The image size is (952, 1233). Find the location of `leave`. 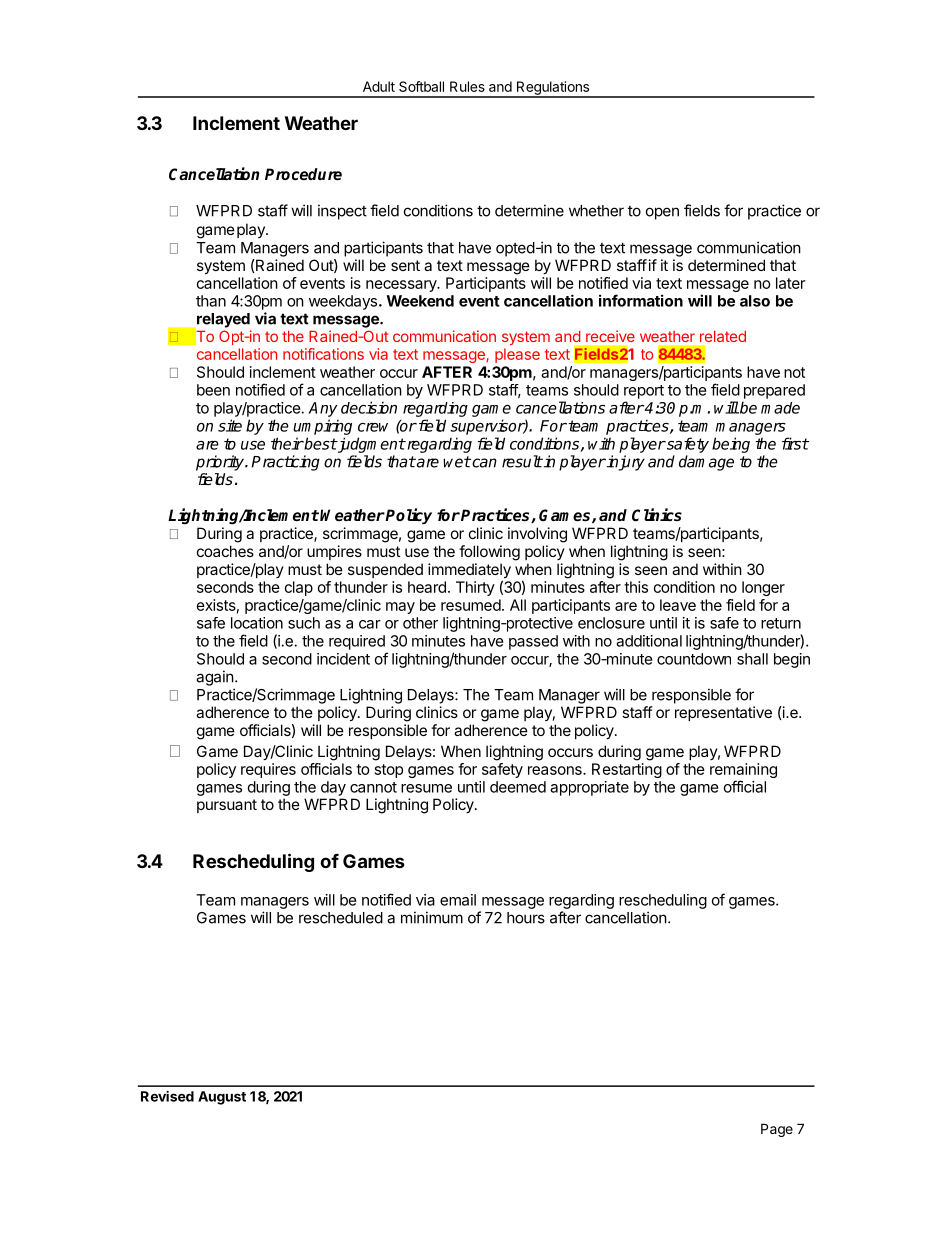

leave is located at coordinates (678, 605).
